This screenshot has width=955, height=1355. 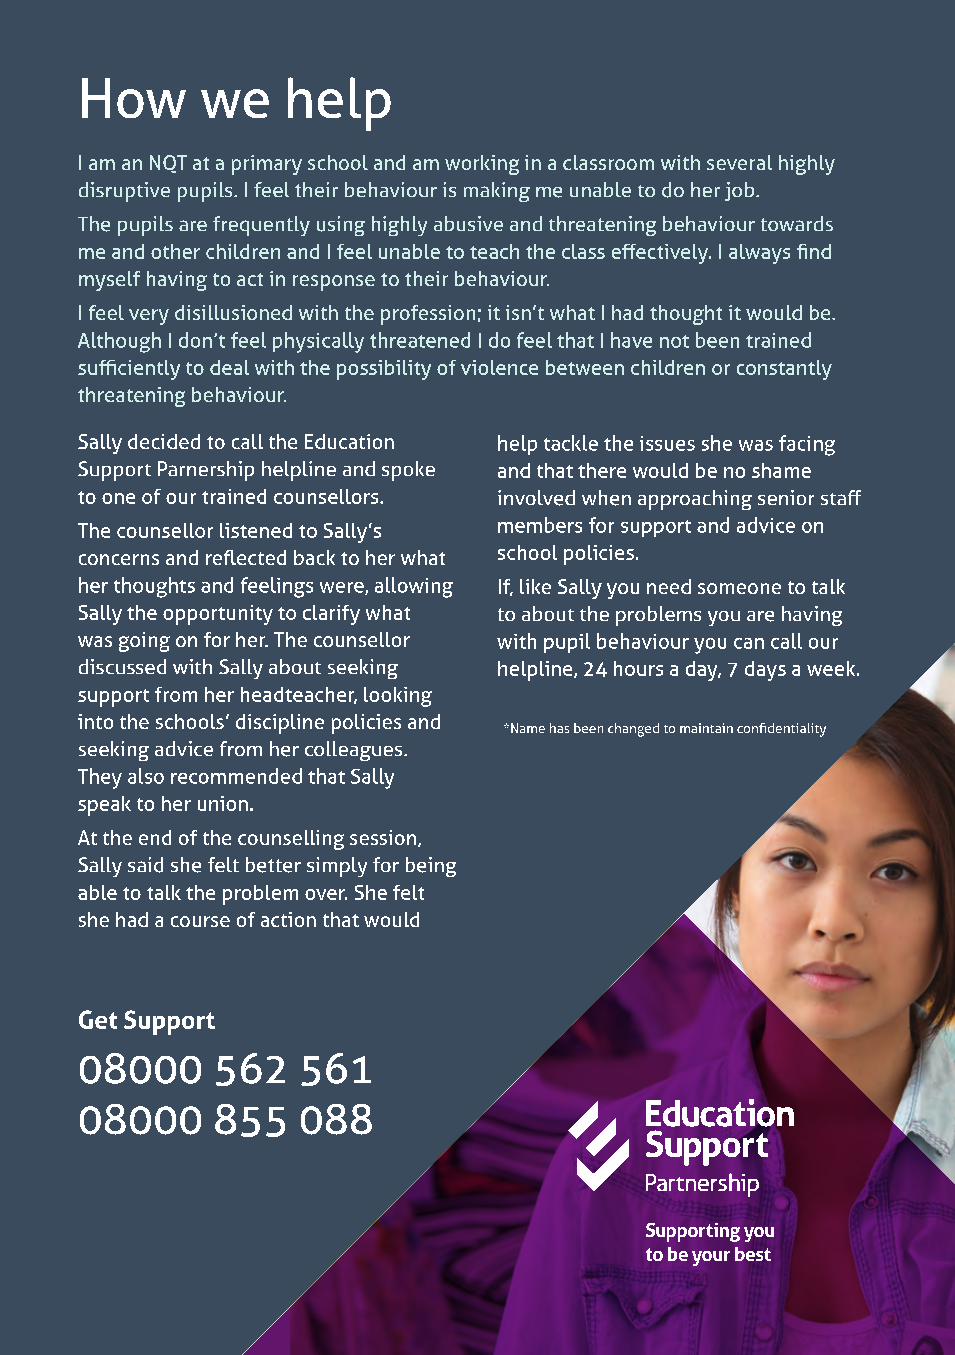 I want to click on senior, so click(x=786, y=497).
